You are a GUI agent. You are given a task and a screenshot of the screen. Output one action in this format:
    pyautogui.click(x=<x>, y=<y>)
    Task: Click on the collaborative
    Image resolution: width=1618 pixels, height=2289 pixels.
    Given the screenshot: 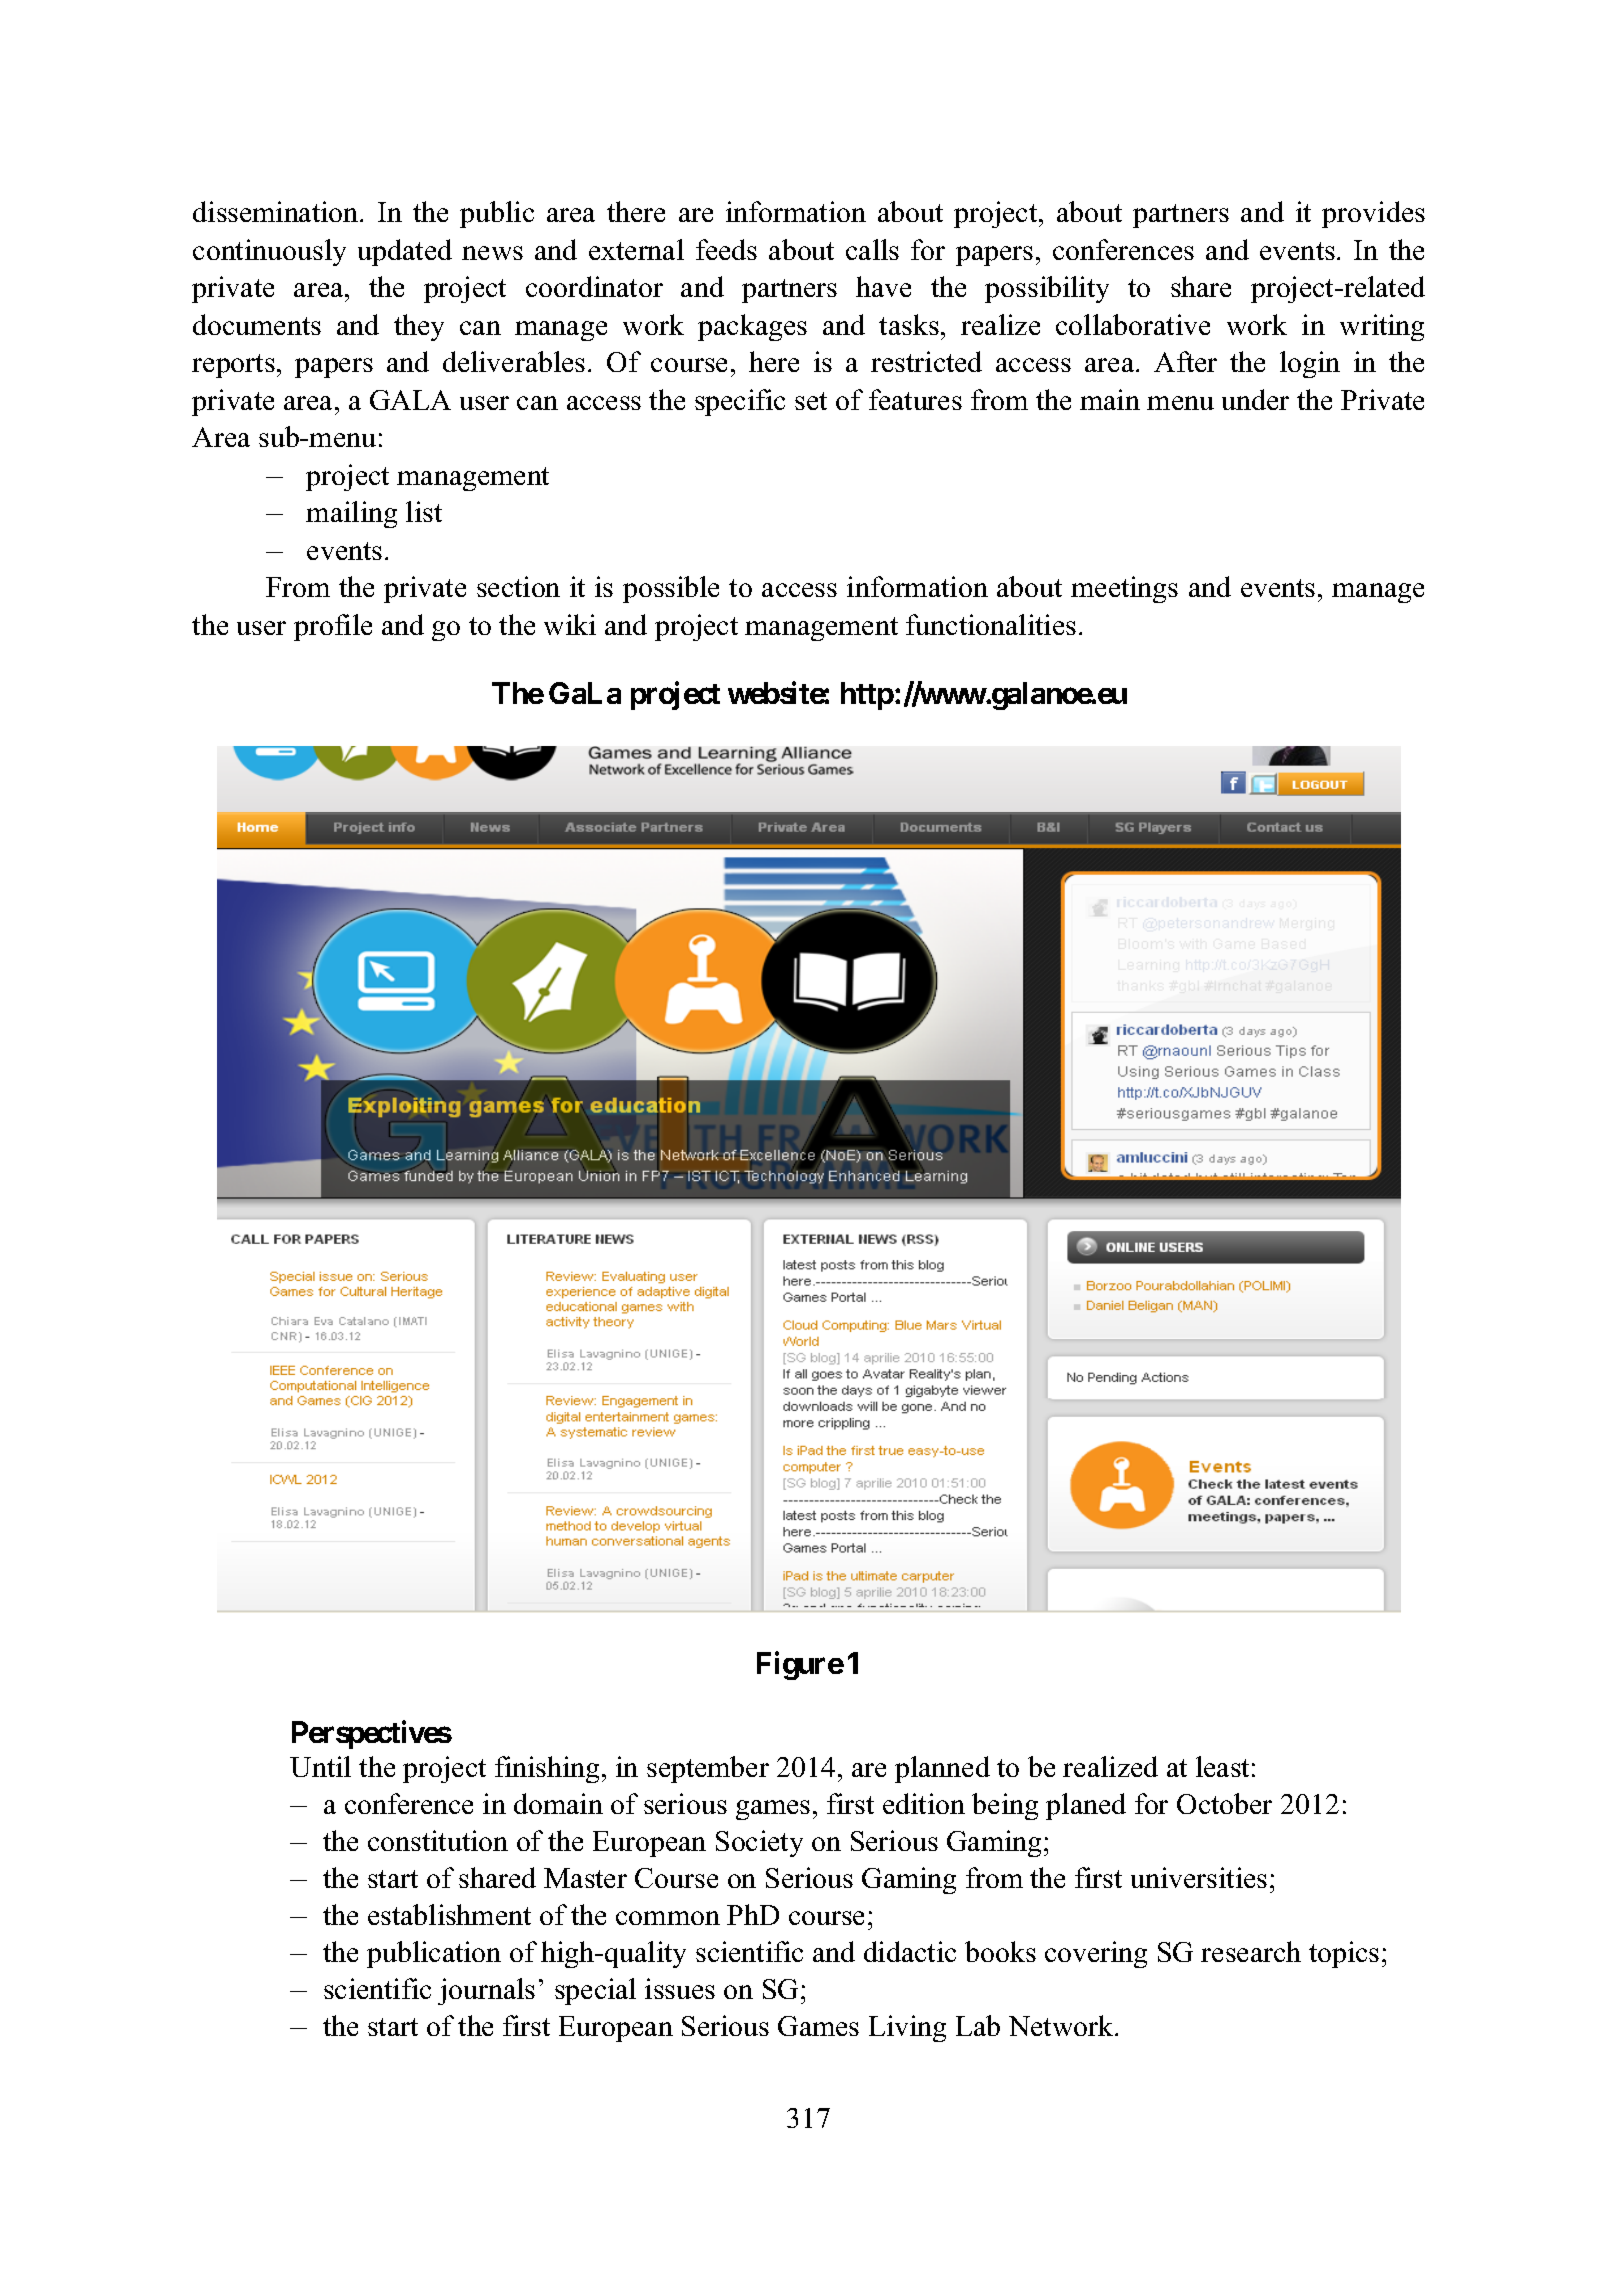 What is the action you would take?
    pyautogui.click(x=1133, y=324)
